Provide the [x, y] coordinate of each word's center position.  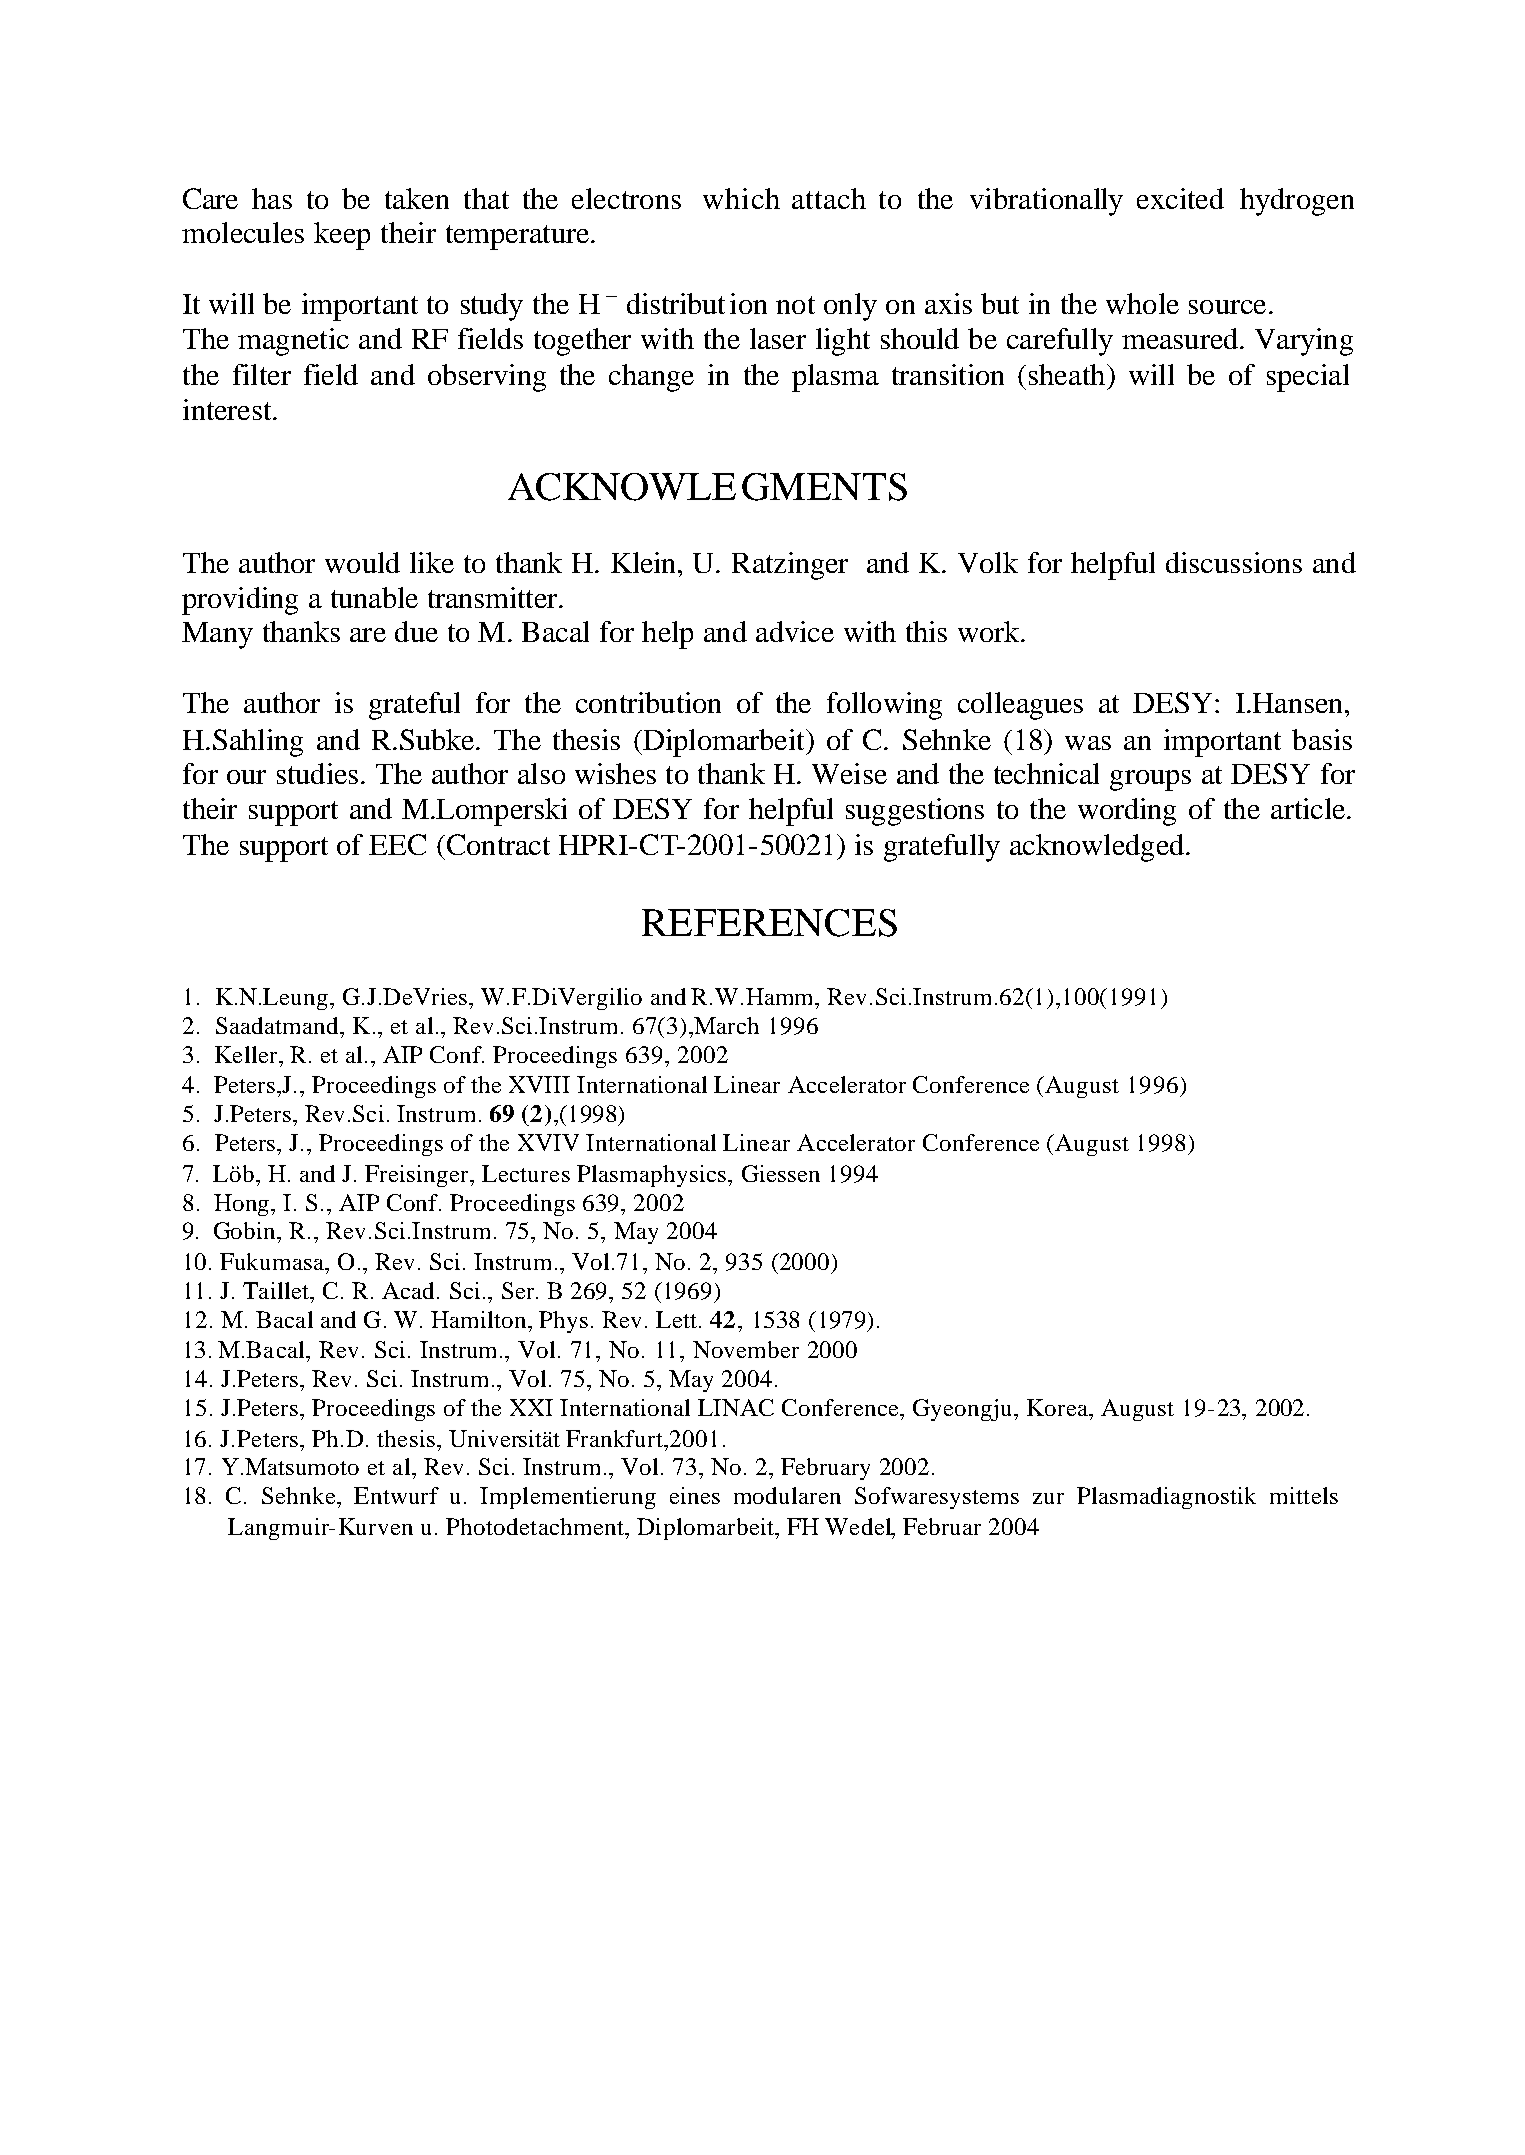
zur [1048, 1498]
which [741, 198]
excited [1180, 198]
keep [342, 236]
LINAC [736, 1407]
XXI [531, 1407]
